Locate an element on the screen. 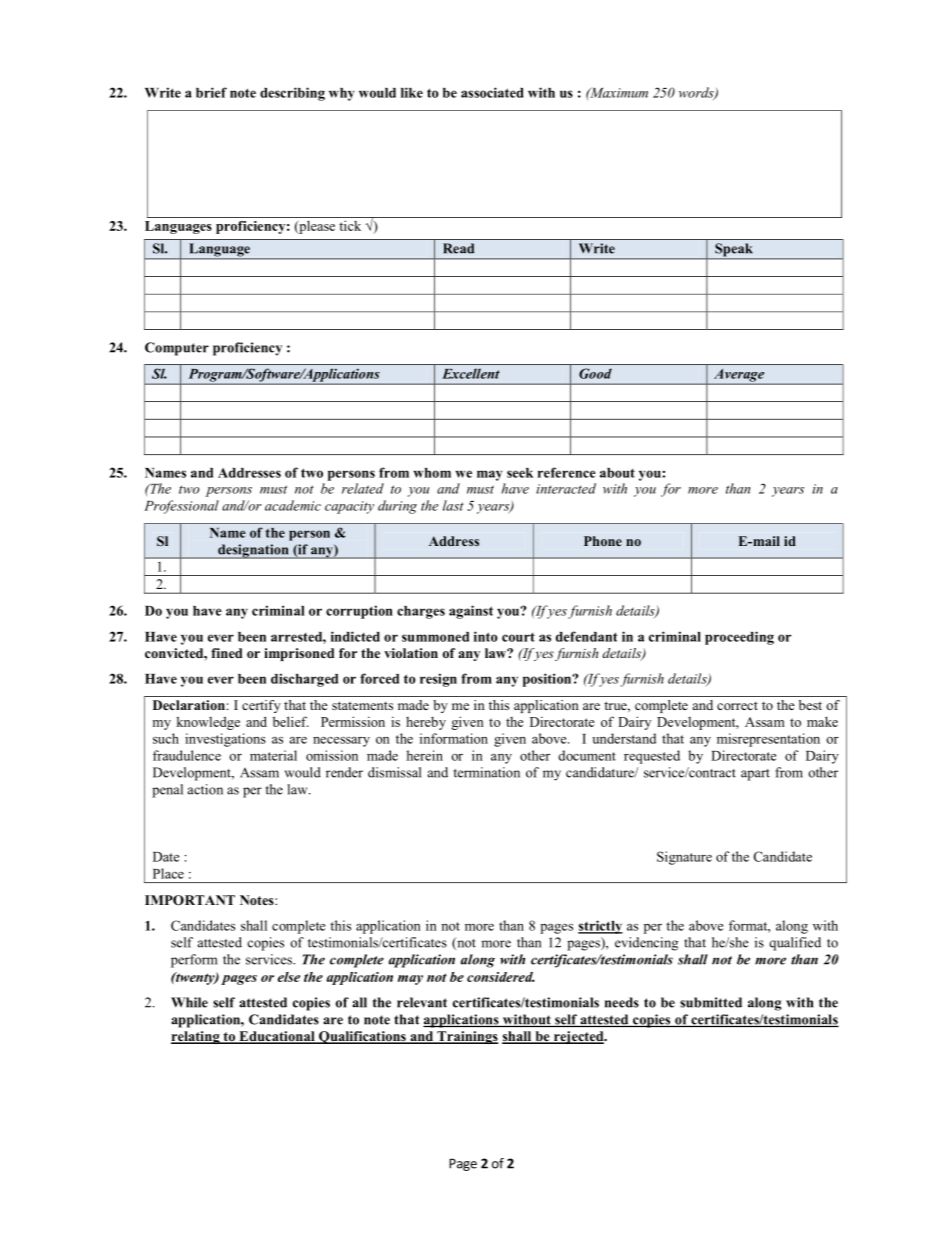 This screenshot has height=1233, width=952. against is located at coordinates (471, 612).
